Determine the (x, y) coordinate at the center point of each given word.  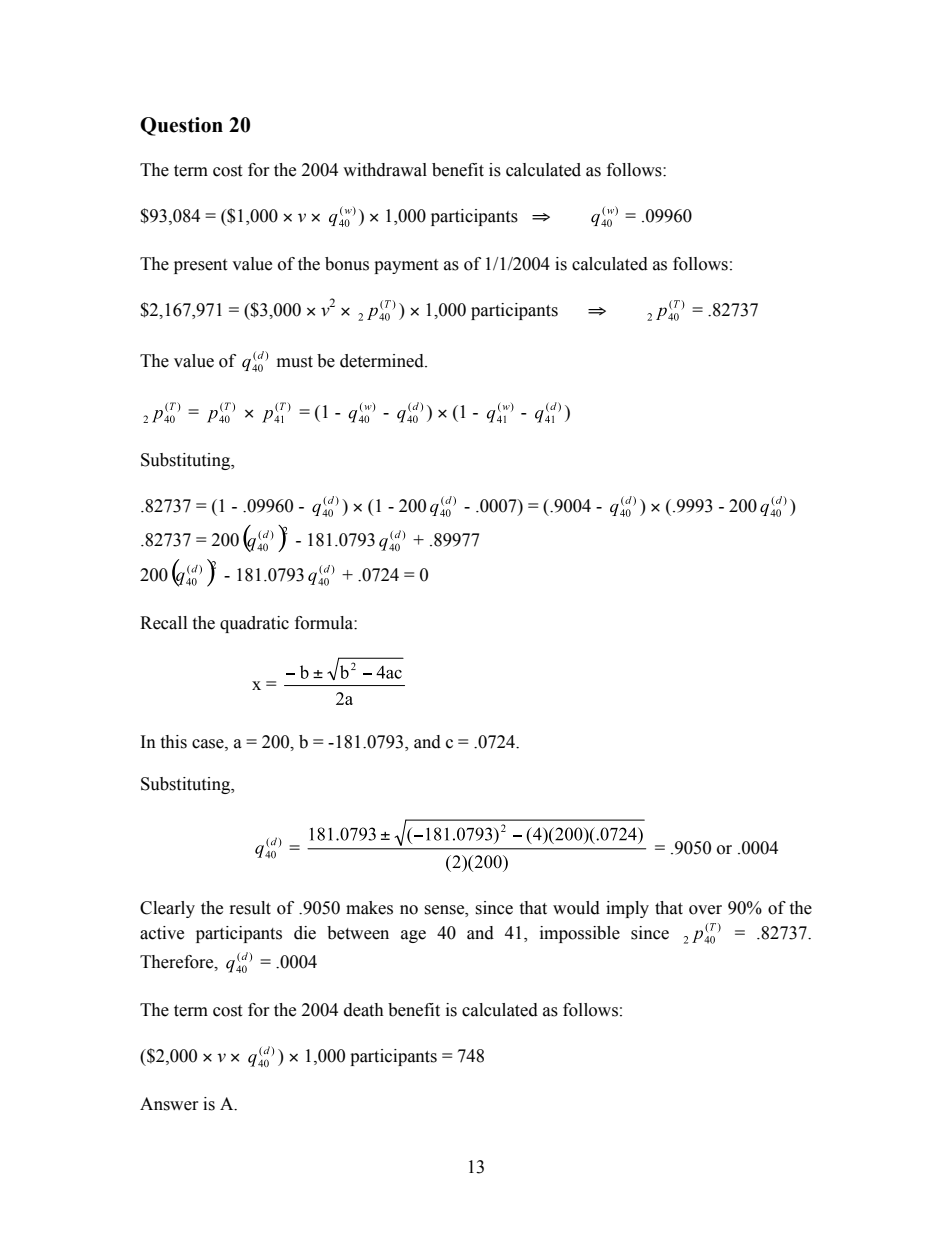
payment (406, 266)
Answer (169, 1104)
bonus (347, 264)
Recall (163, 623)
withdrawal (385, 170)
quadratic (254, 624)
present (200, 266)
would (576, 908)
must (295, 362)
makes (369, 908)
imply (627, 909)
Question (181, 126)
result (250, 908)
